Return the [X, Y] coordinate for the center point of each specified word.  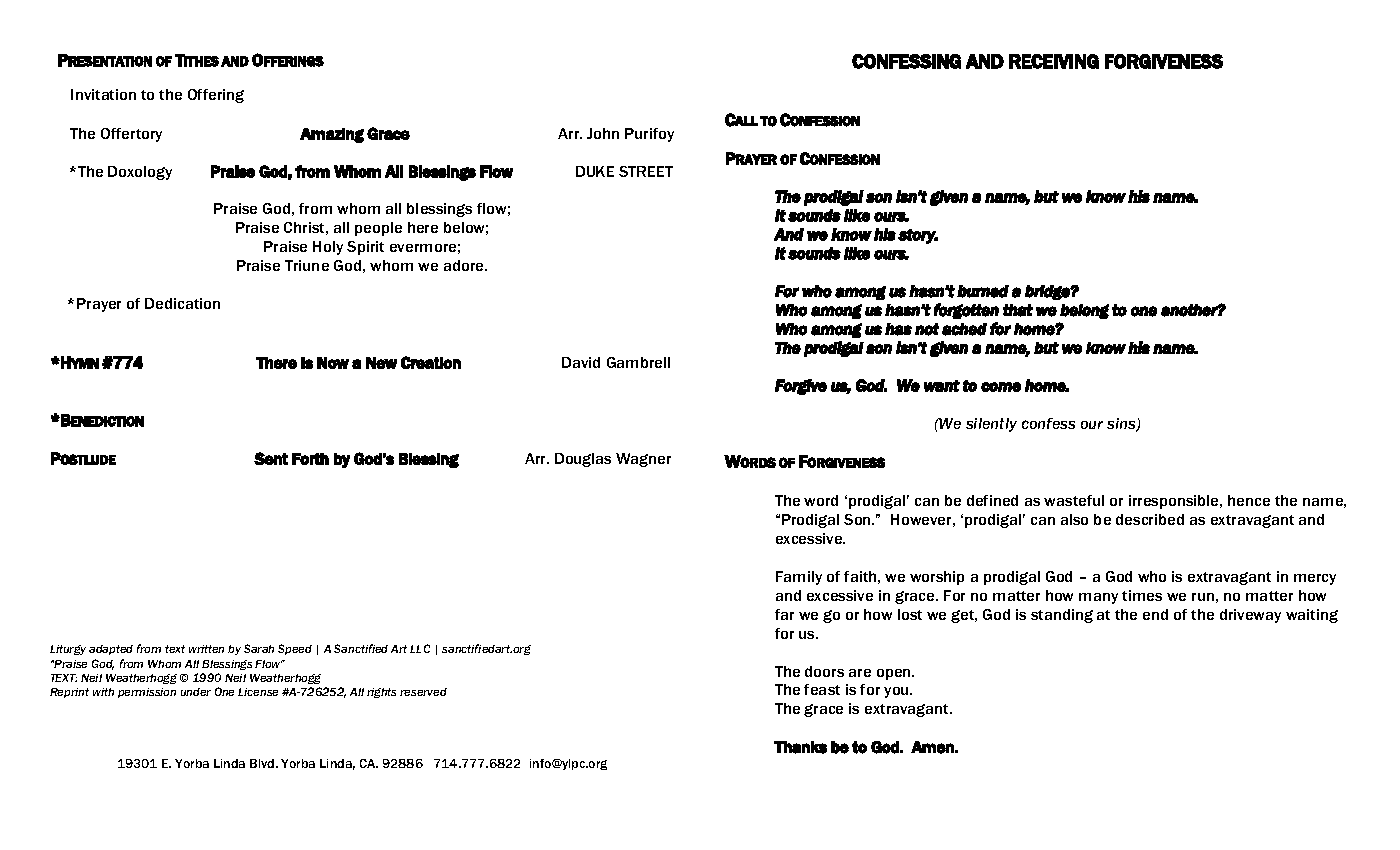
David [581, 362]
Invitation [103, 94]
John [603, 133]
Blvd [263, 763]
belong [1084, 311]
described [1150, 519]
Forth [310, 459]
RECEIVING [1054, 61]
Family [799, 578]
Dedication [182, 303]
